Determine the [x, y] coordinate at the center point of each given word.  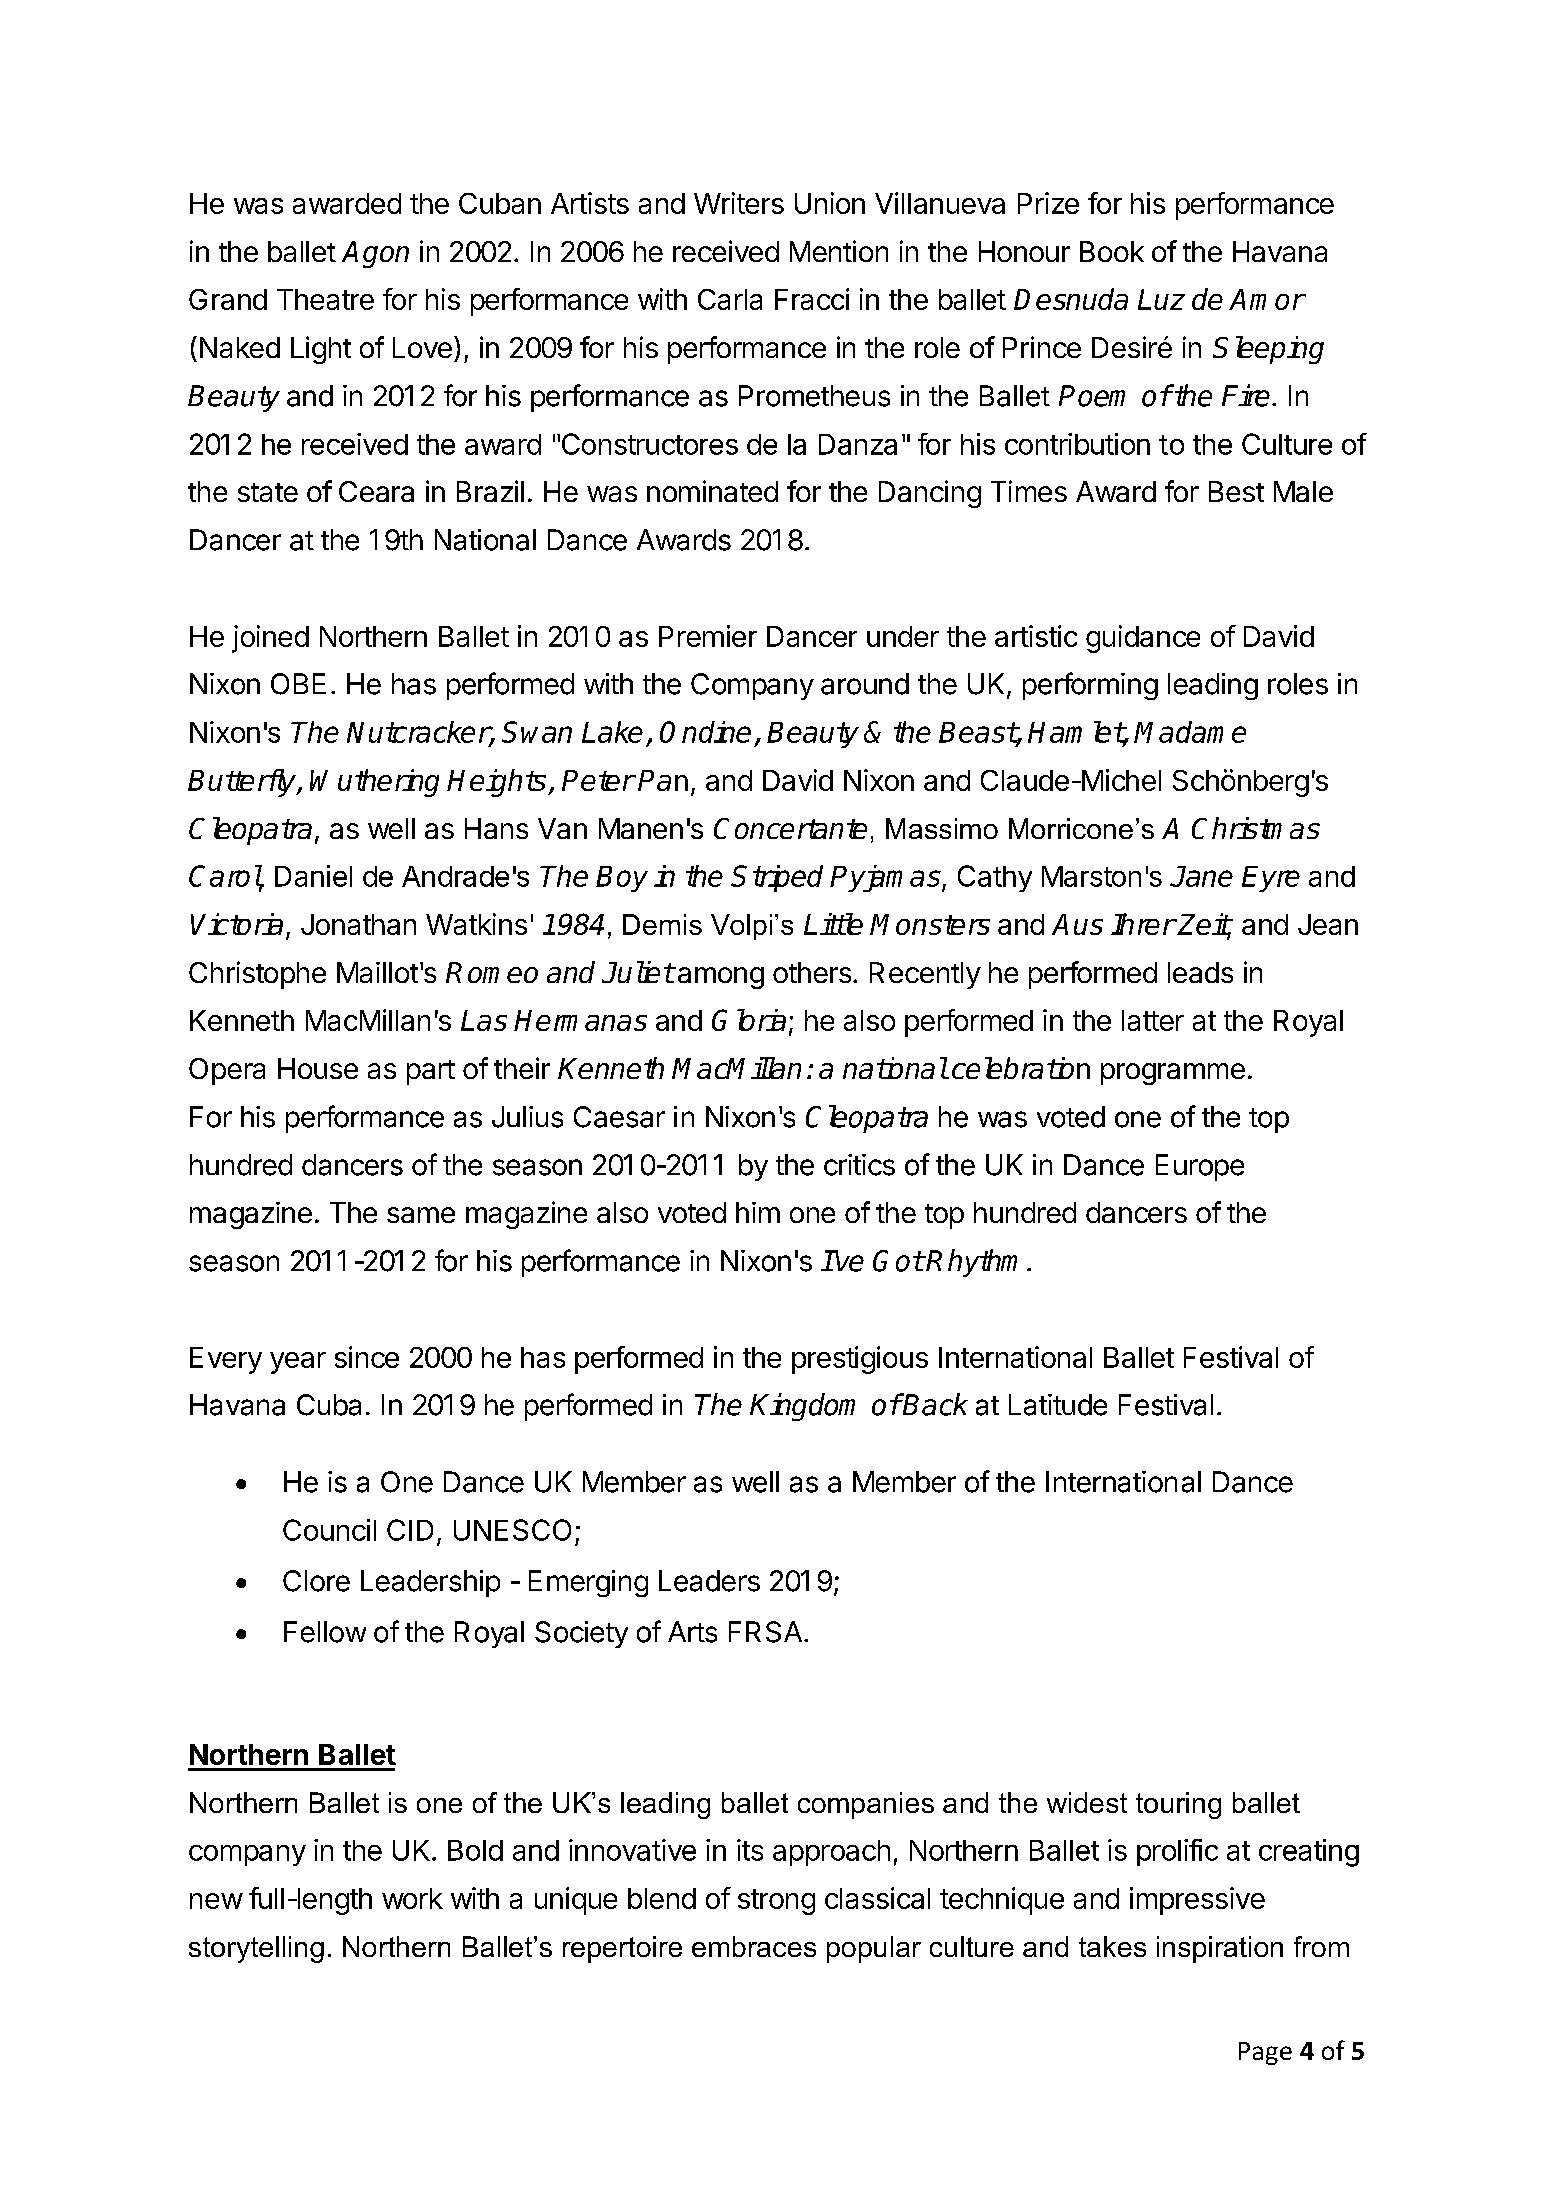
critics [859, 1165]
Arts [692, 1632]
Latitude [1058, 1405]
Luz [1161, 299]
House [318, 1068]
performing [1090, 686]
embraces [754, 1946]
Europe [1200, 1167]
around [865, 684]
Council [329, 1530]
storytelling [256, 1949]
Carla [730, 299]
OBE [298, 684]
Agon [375, 254]
